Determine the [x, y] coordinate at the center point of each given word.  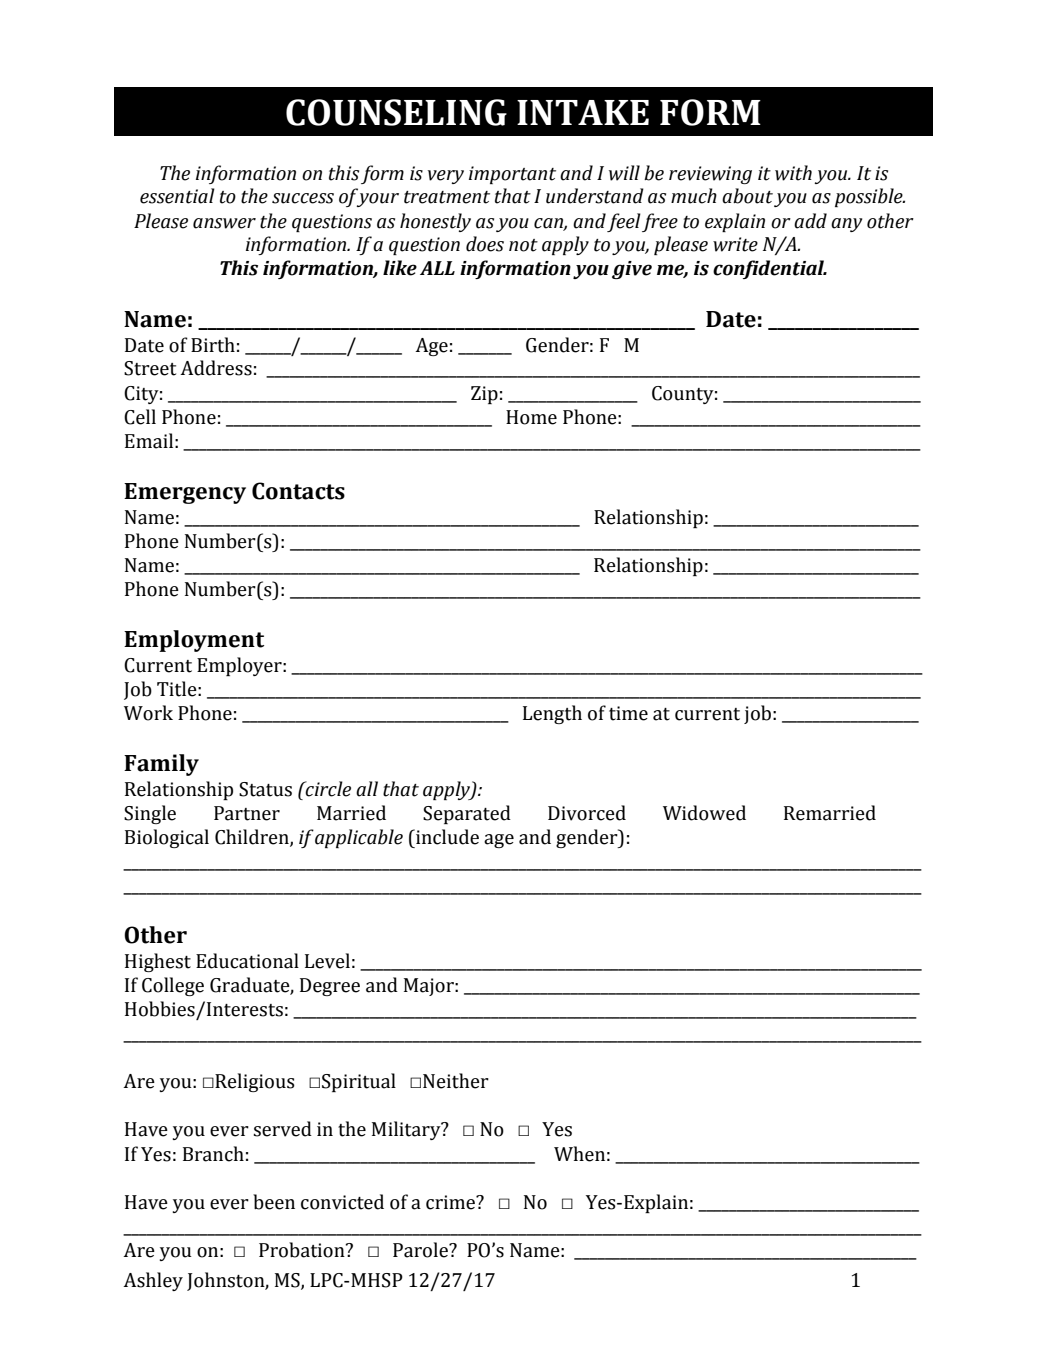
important [512, 175]
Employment [194, 641]
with [793, 173]
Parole [421, 1250]
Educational [247, 961]
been [274, 1202]
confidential [770, 269]
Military [407, 1130]
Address [216, 368]
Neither [456, 1081]
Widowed [704, 813]
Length [552, 714]
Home [531, 417]
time [628, 713]
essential [177, 196]
